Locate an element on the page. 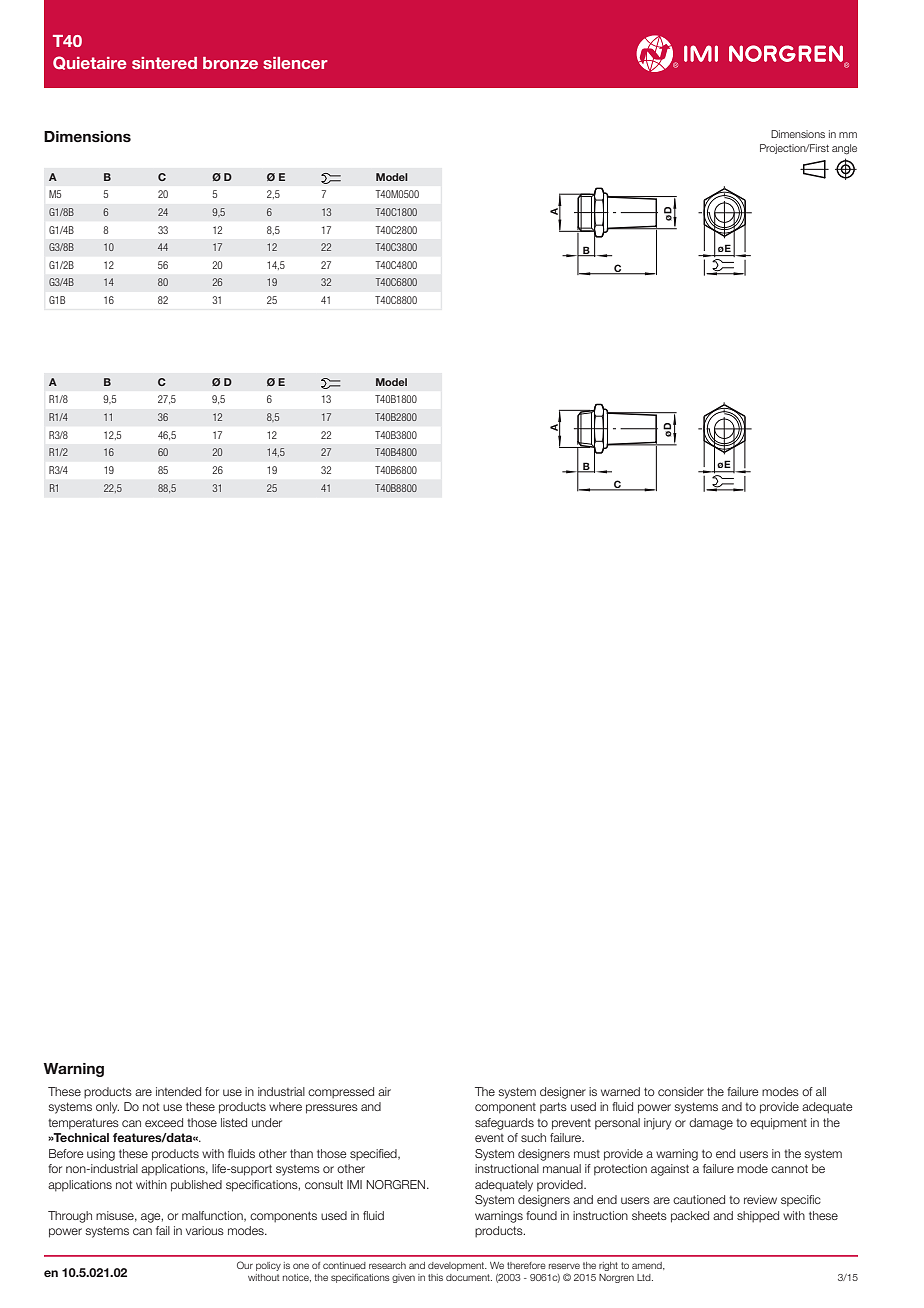 The width and height of the document is (924, 1308). parts is located at coordinates (553, 1108).
